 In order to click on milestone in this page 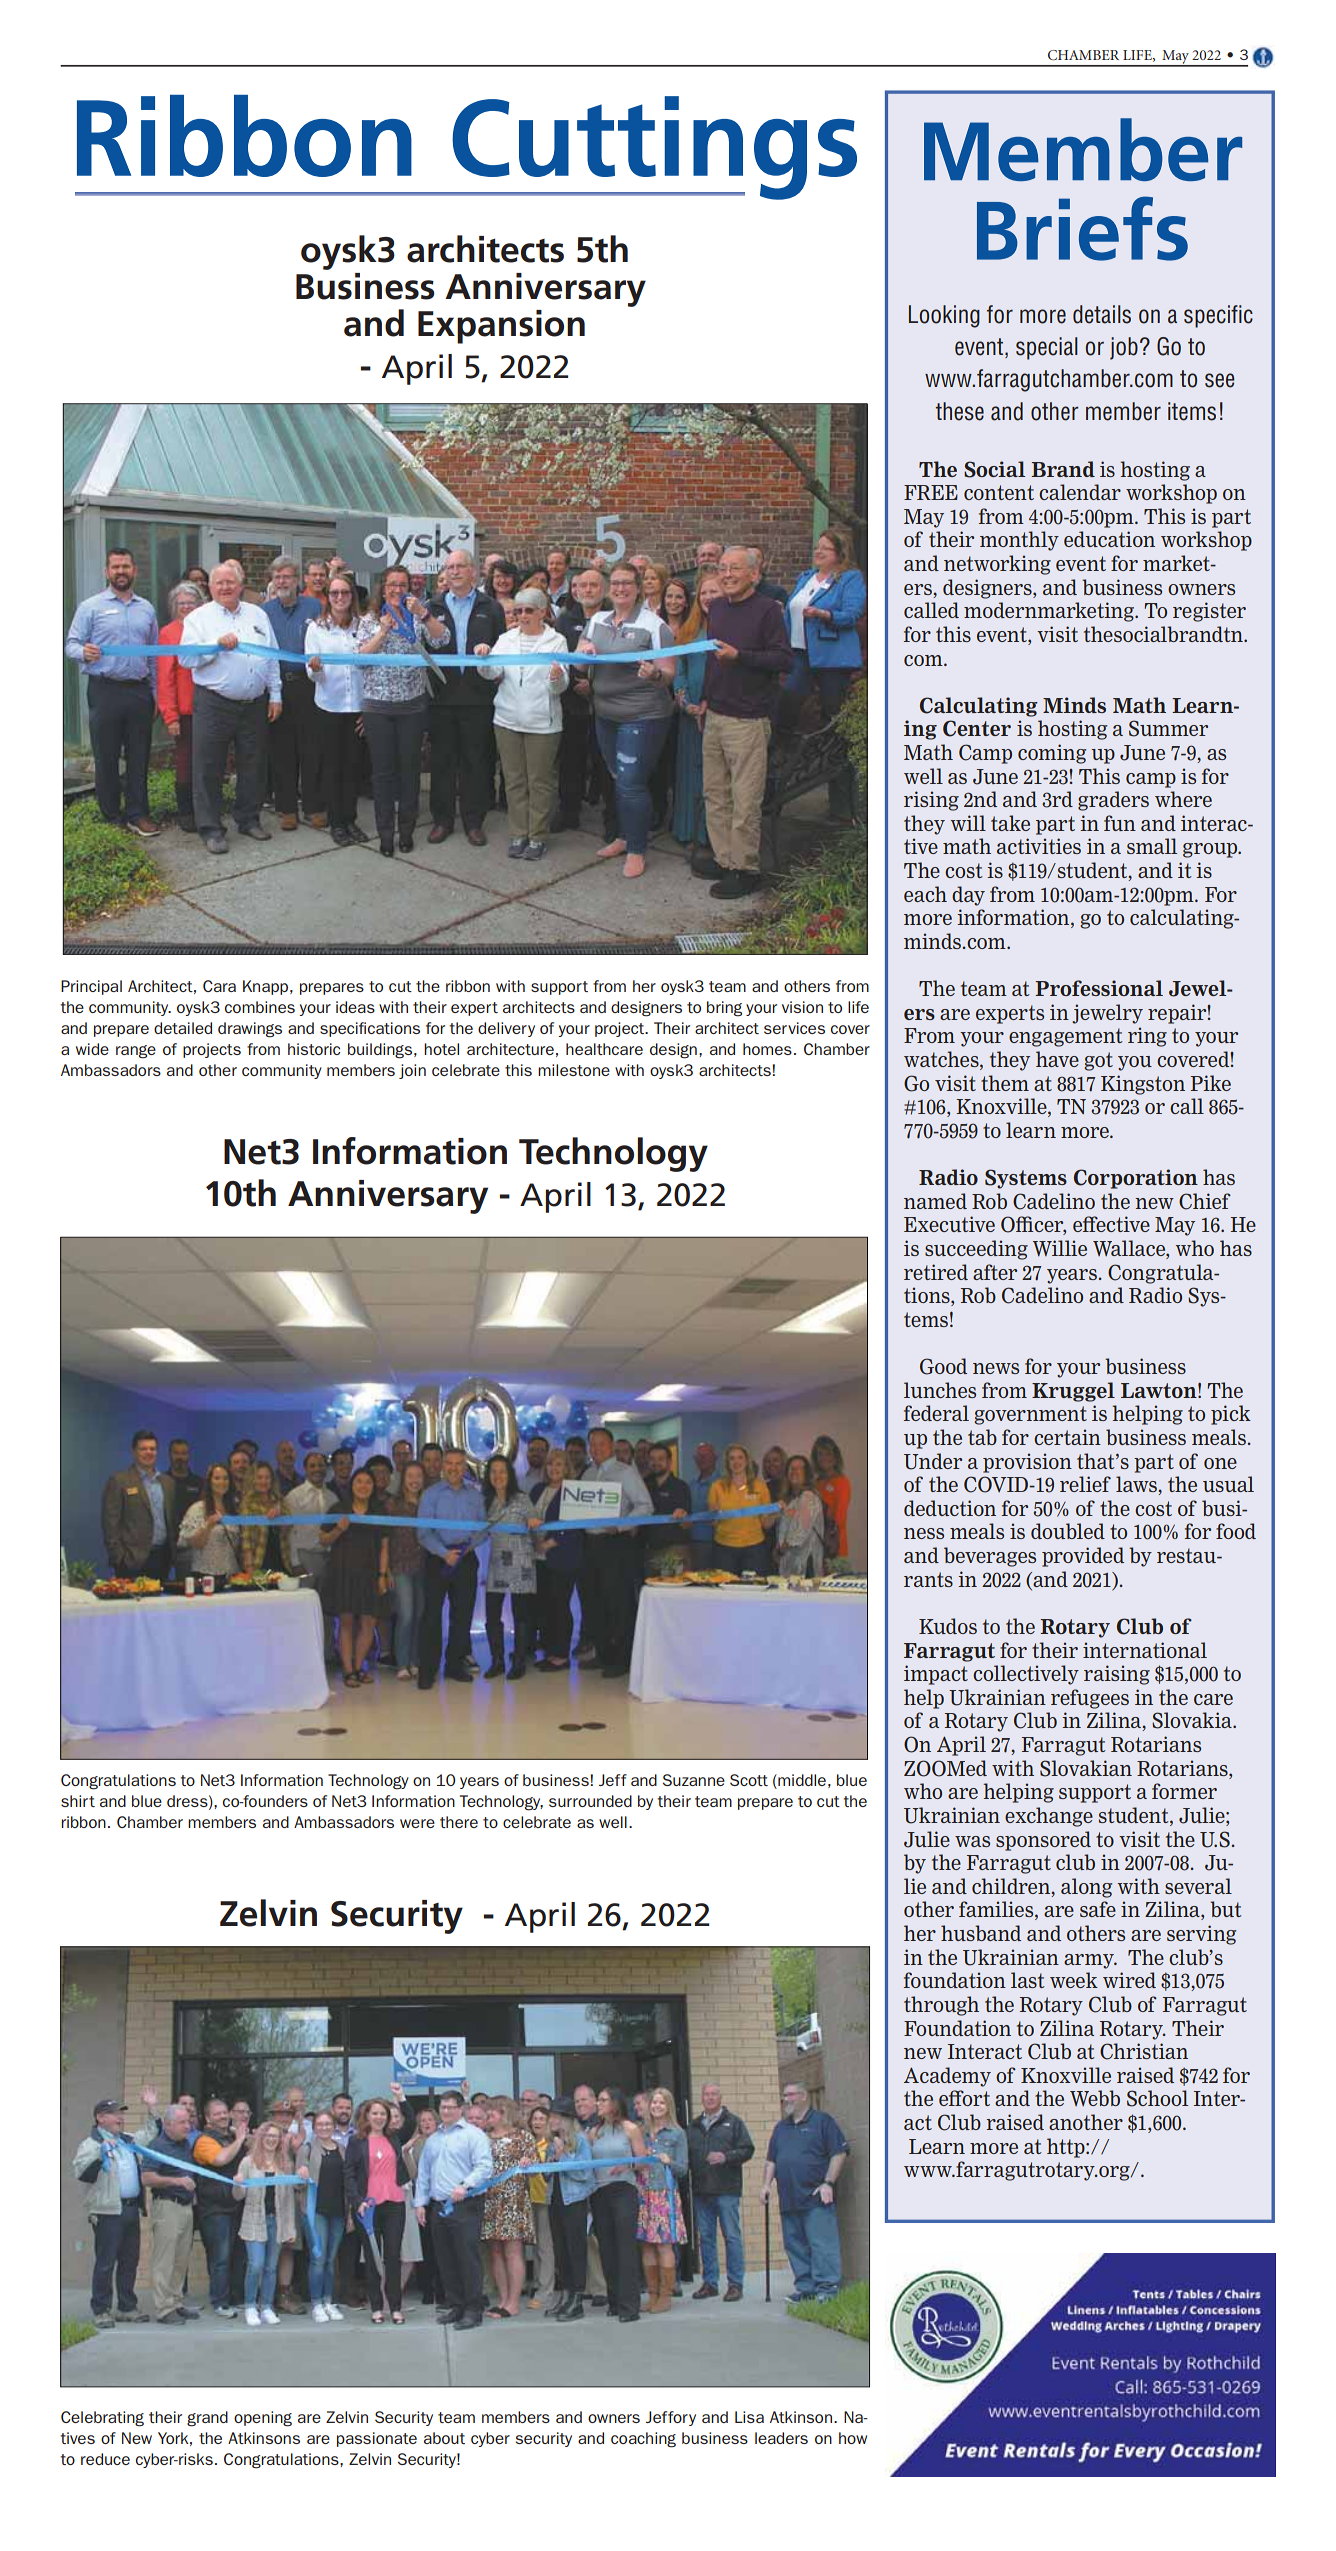, I will do `click(574, 1070)`.
